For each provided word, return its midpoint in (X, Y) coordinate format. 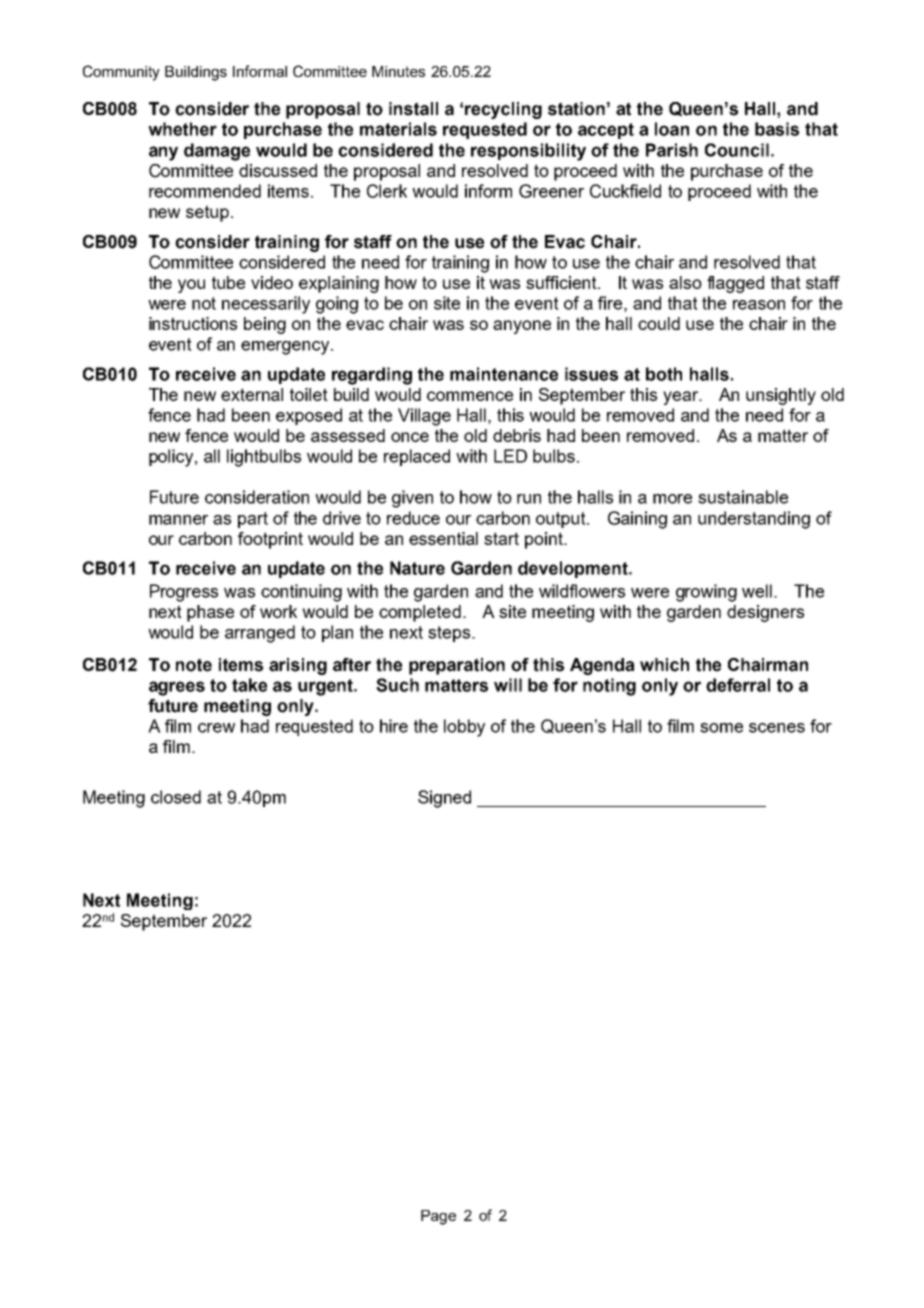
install (413, 109)
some (721, 728)
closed (176, 797)
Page (438, 1217)
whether (182, 129)
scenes (777, 728)
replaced (417, 457)
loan (672, 129)
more (672, 499)
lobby (464, 728)
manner (178, 520)
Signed (444, 799)
